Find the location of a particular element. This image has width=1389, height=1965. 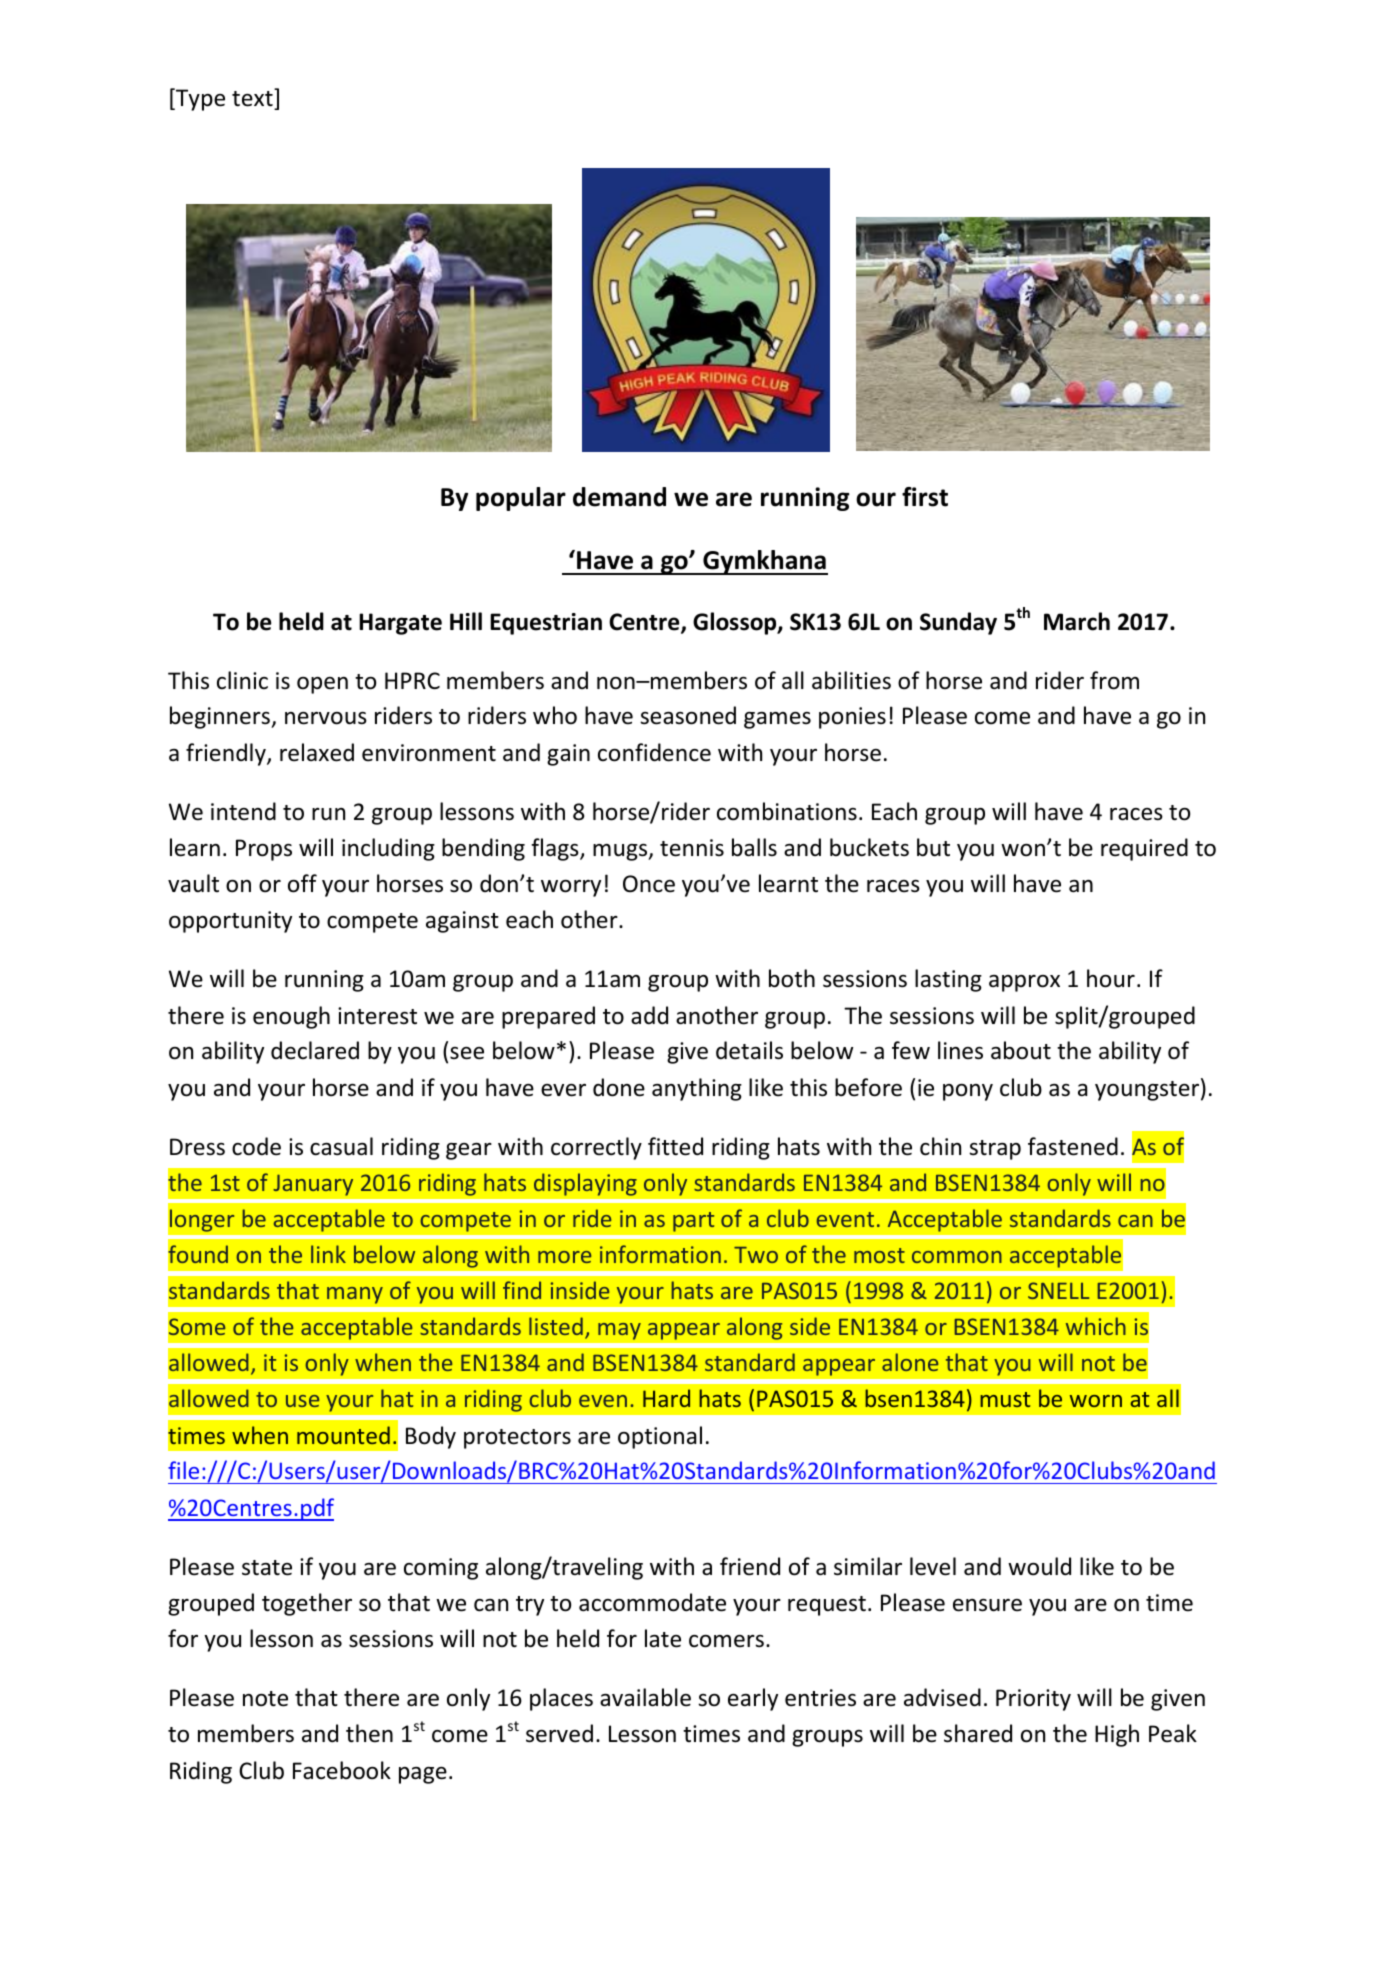

Equestrian is located at coordinates (546, 624).
